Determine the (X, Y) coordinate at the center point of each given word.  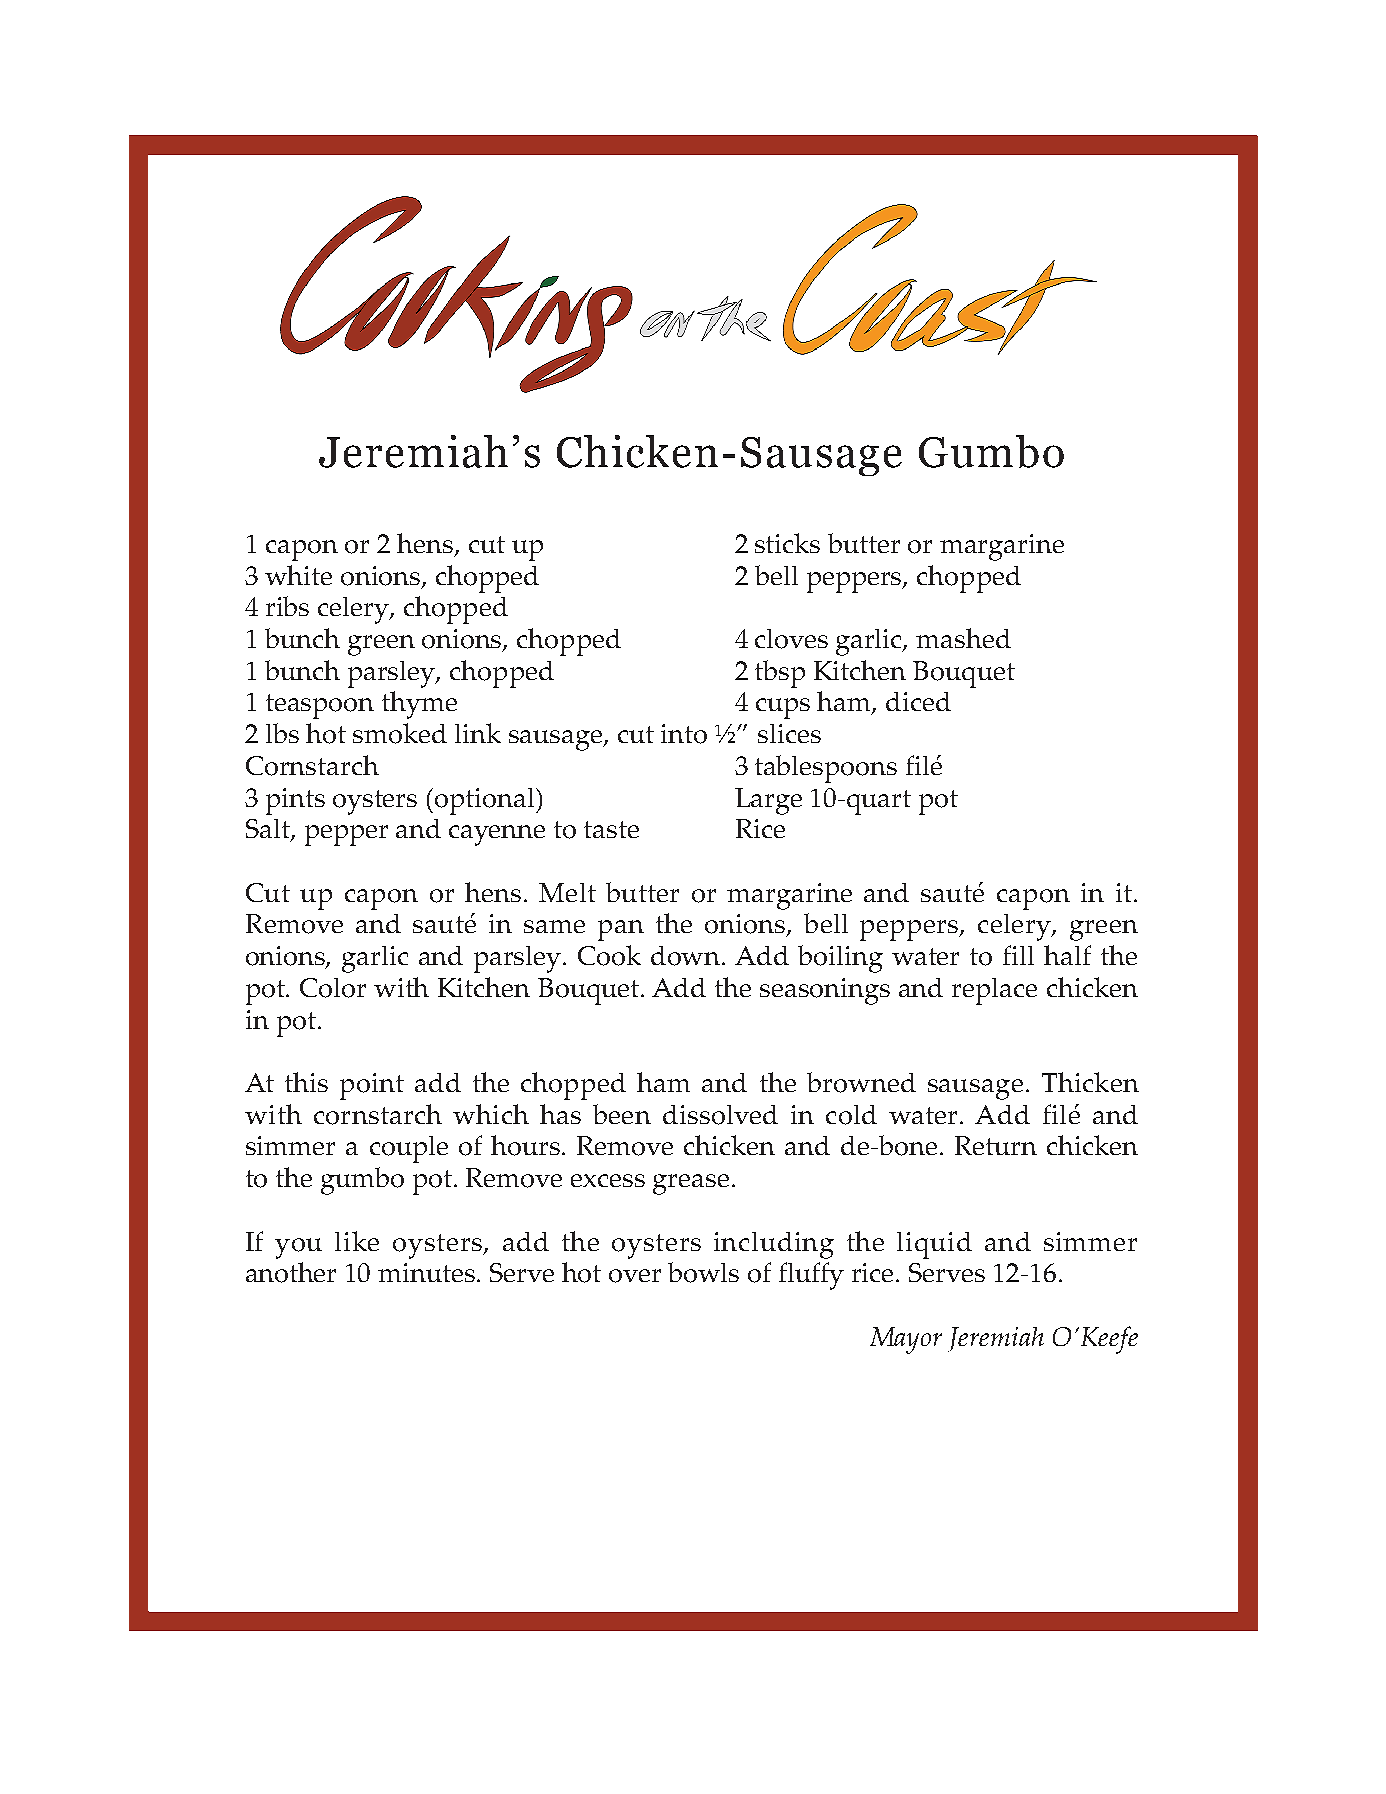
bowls (703, 1272)
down (687, 956)
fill (1018, 955)
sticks (787, 543)
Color (333, 988)
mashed (963, 638)
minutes (428, 1272)
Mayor (906, 1340)
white (298, 575)
